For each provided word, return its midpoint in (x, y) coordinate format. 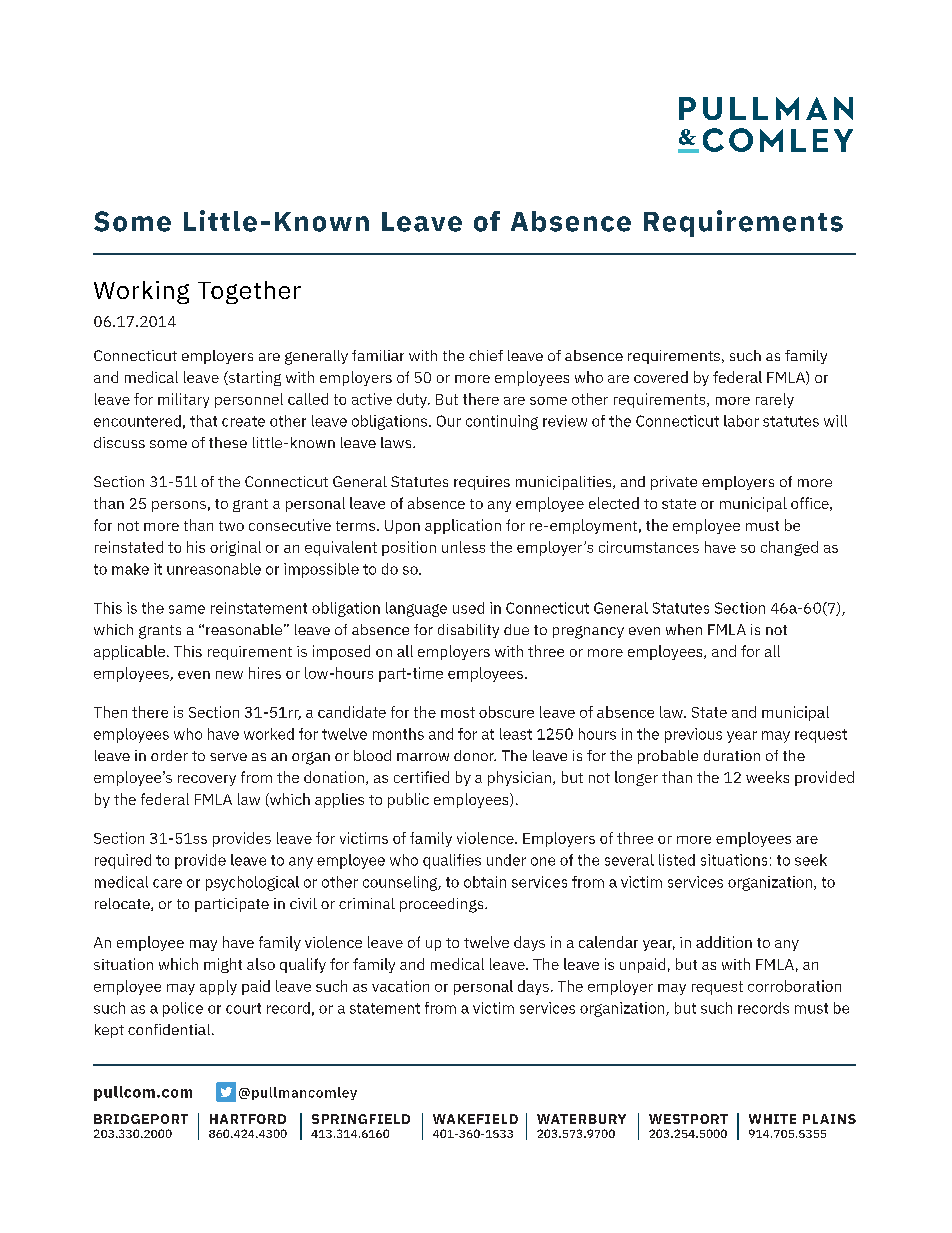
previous (693, 735)
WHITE (772, 1119)
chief (486, 355)
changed (789, 548)
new (229, 675)
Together (249, 292)
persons (179, 506)
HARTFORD (248, 1119)
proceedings (443, 905)
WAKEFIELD (475, 1119)
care (167, 883)
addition (724, 942)
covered (661, 377)
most (458, 712)
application (463, 526)
